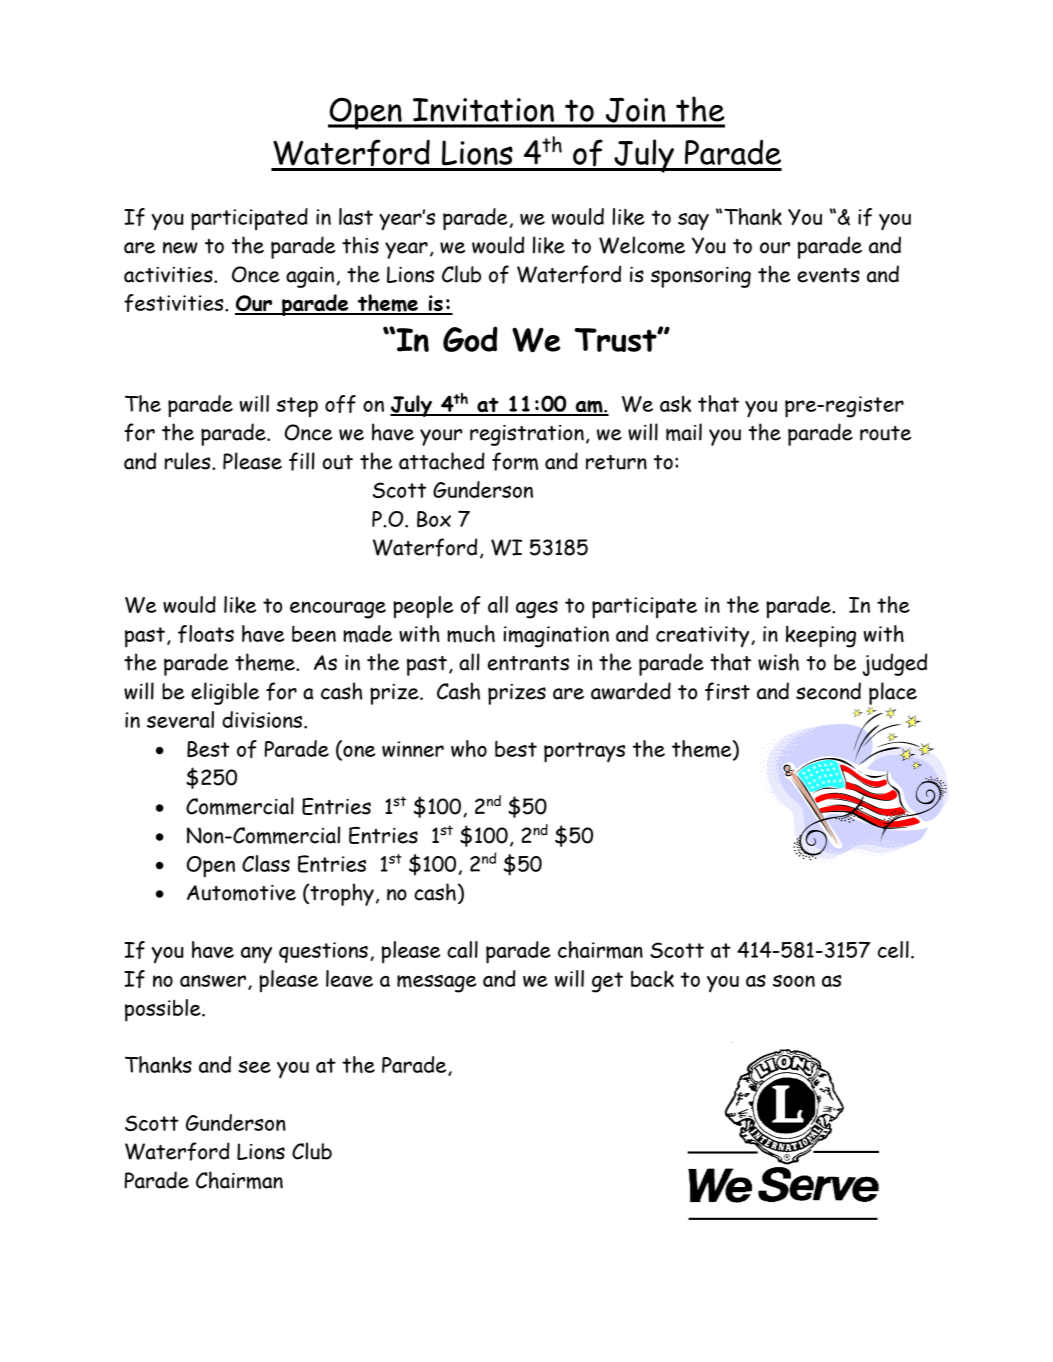  I want to click on see, so click(254, 1067).
